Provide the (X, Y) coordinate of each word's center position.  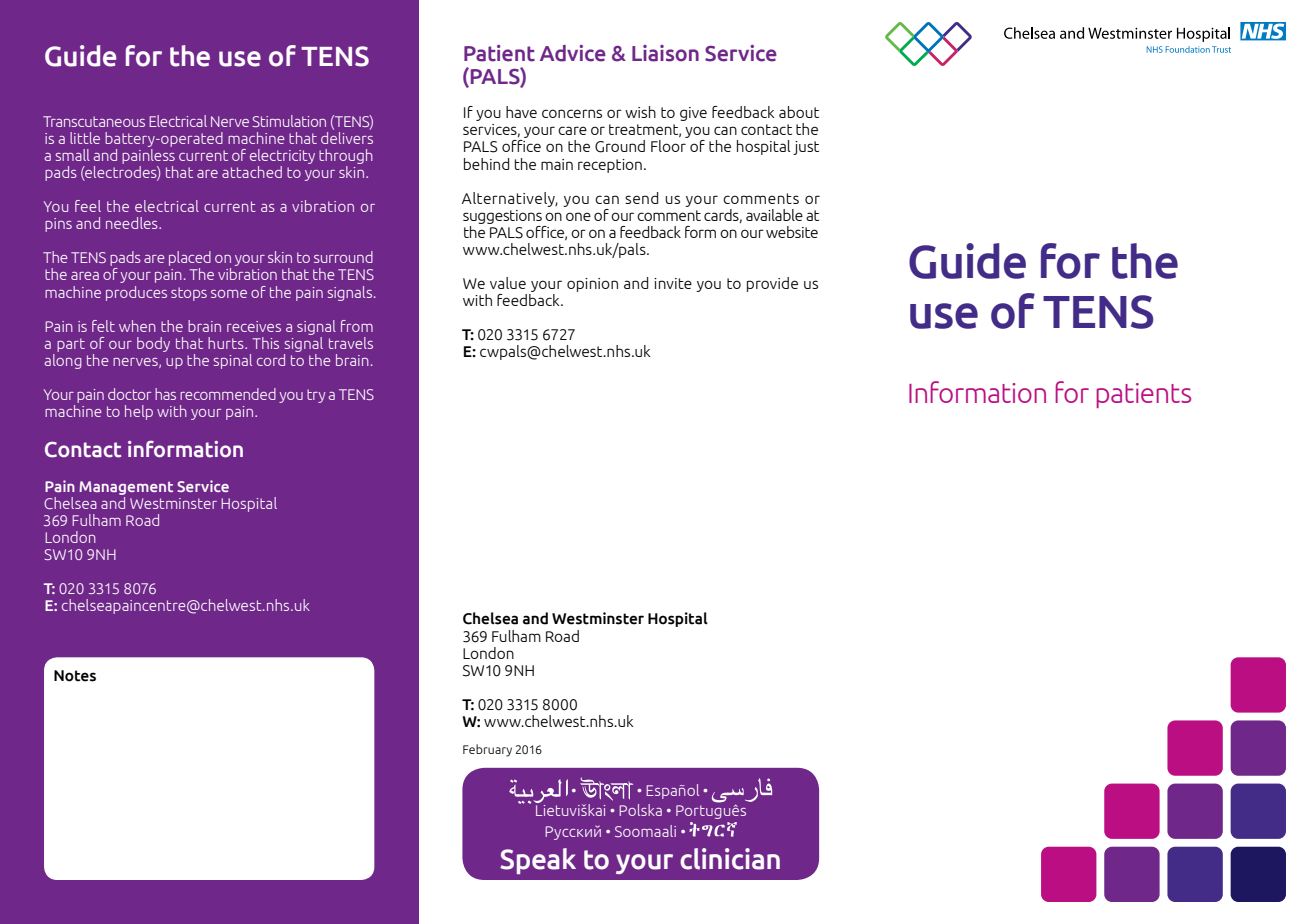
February (487, 750)
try (316, 396)
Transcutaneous (94, 121)
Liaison (665, 53)
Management (126, 488)
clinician (730, 859)
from (357, 326)
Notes (75, 676)
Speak (538, 861)
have (521, 112)
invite (673, 283)
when (137, 326)
